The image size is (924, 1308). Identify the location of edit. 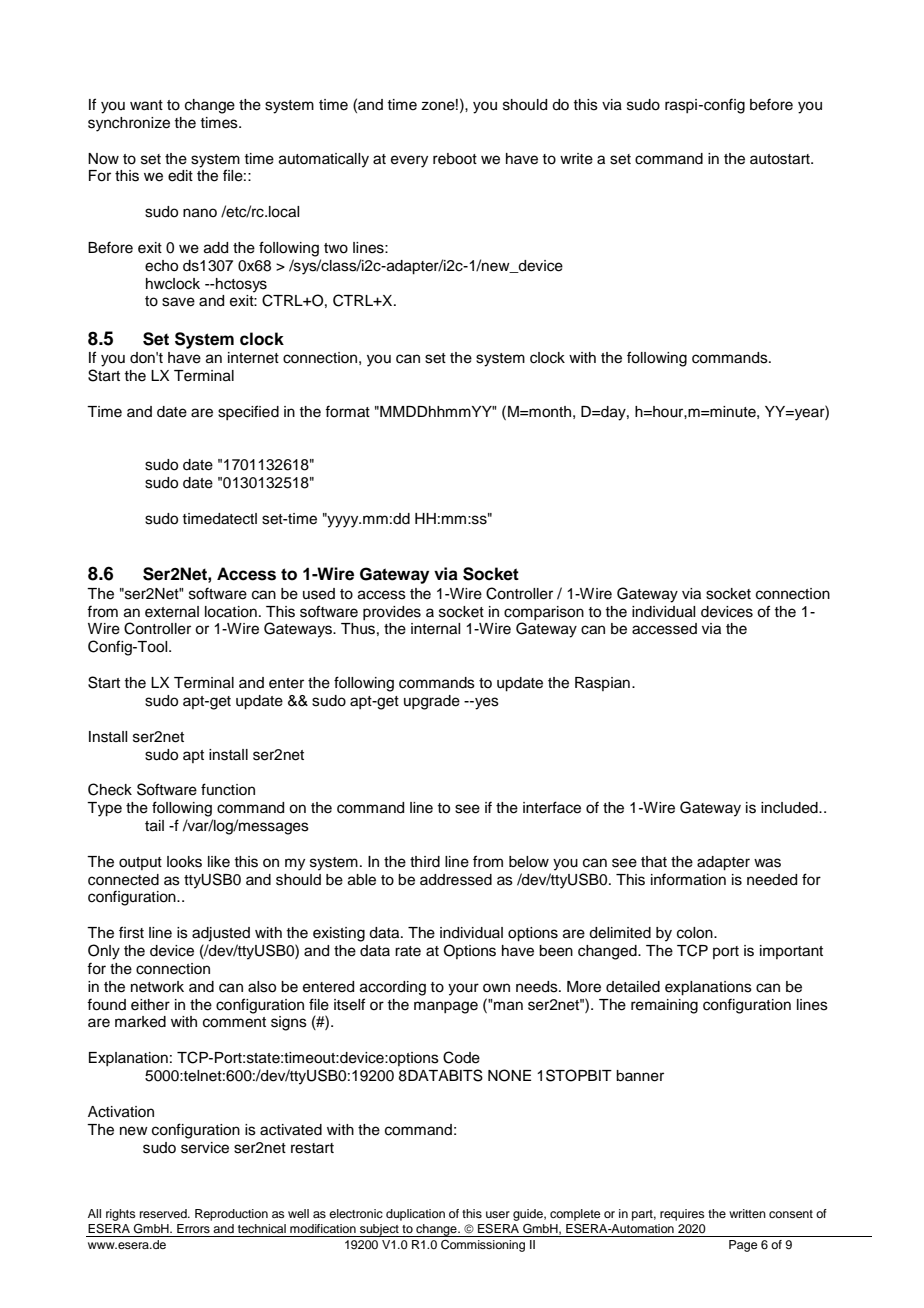
(180, 176).
